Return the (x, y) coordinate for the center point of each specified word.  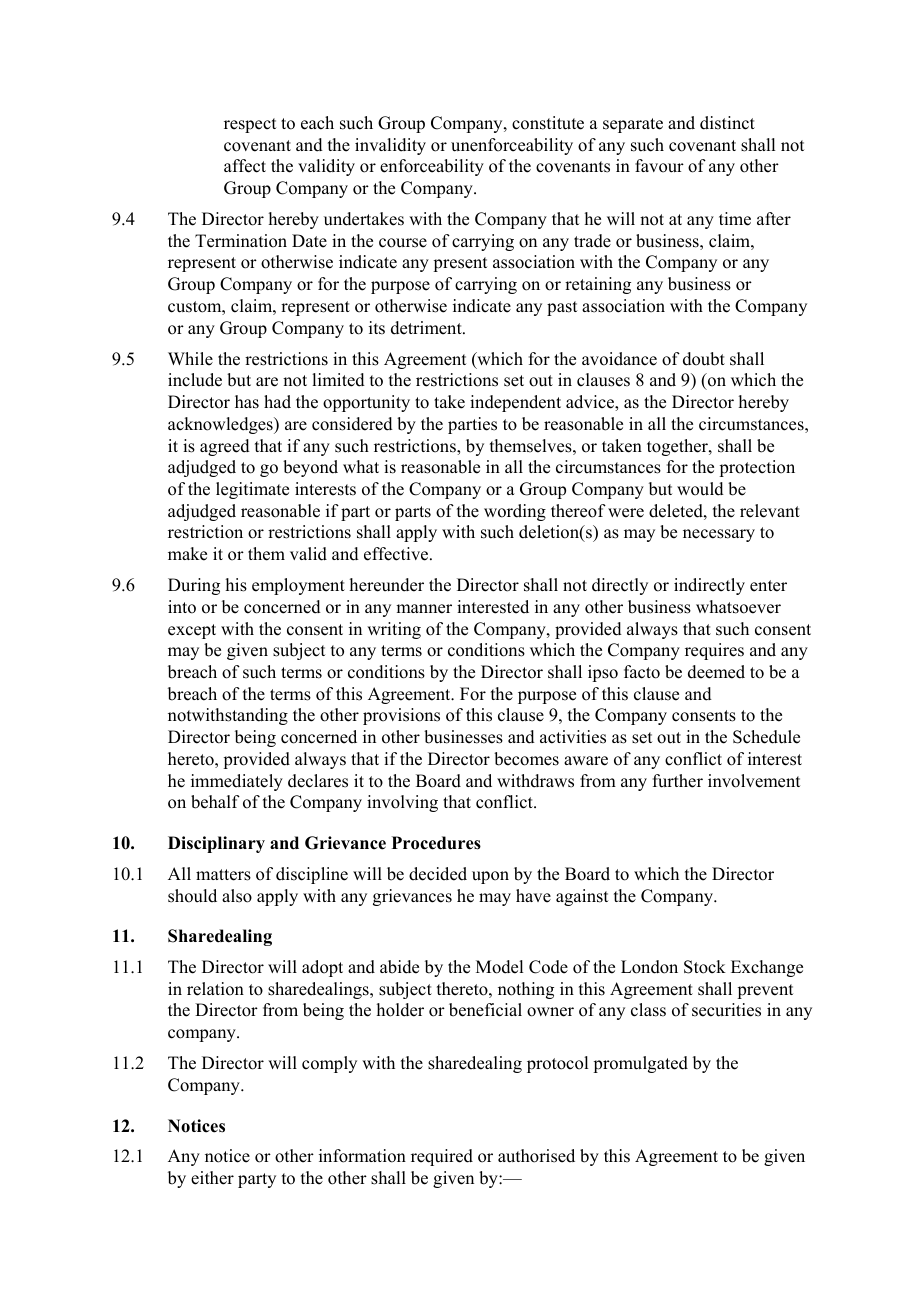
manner (424, 609)
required (442, 1157)
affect (245, 166)
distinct (727, 123)
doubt (704, 359)
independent (515, 403)
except (192, 631)
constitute (548, 123)
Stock (705, 967)
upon (490, 877)
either (212, 1178)
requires (714, 651)
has (247, 402)
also (237, 896)
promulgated (640, 1064)
